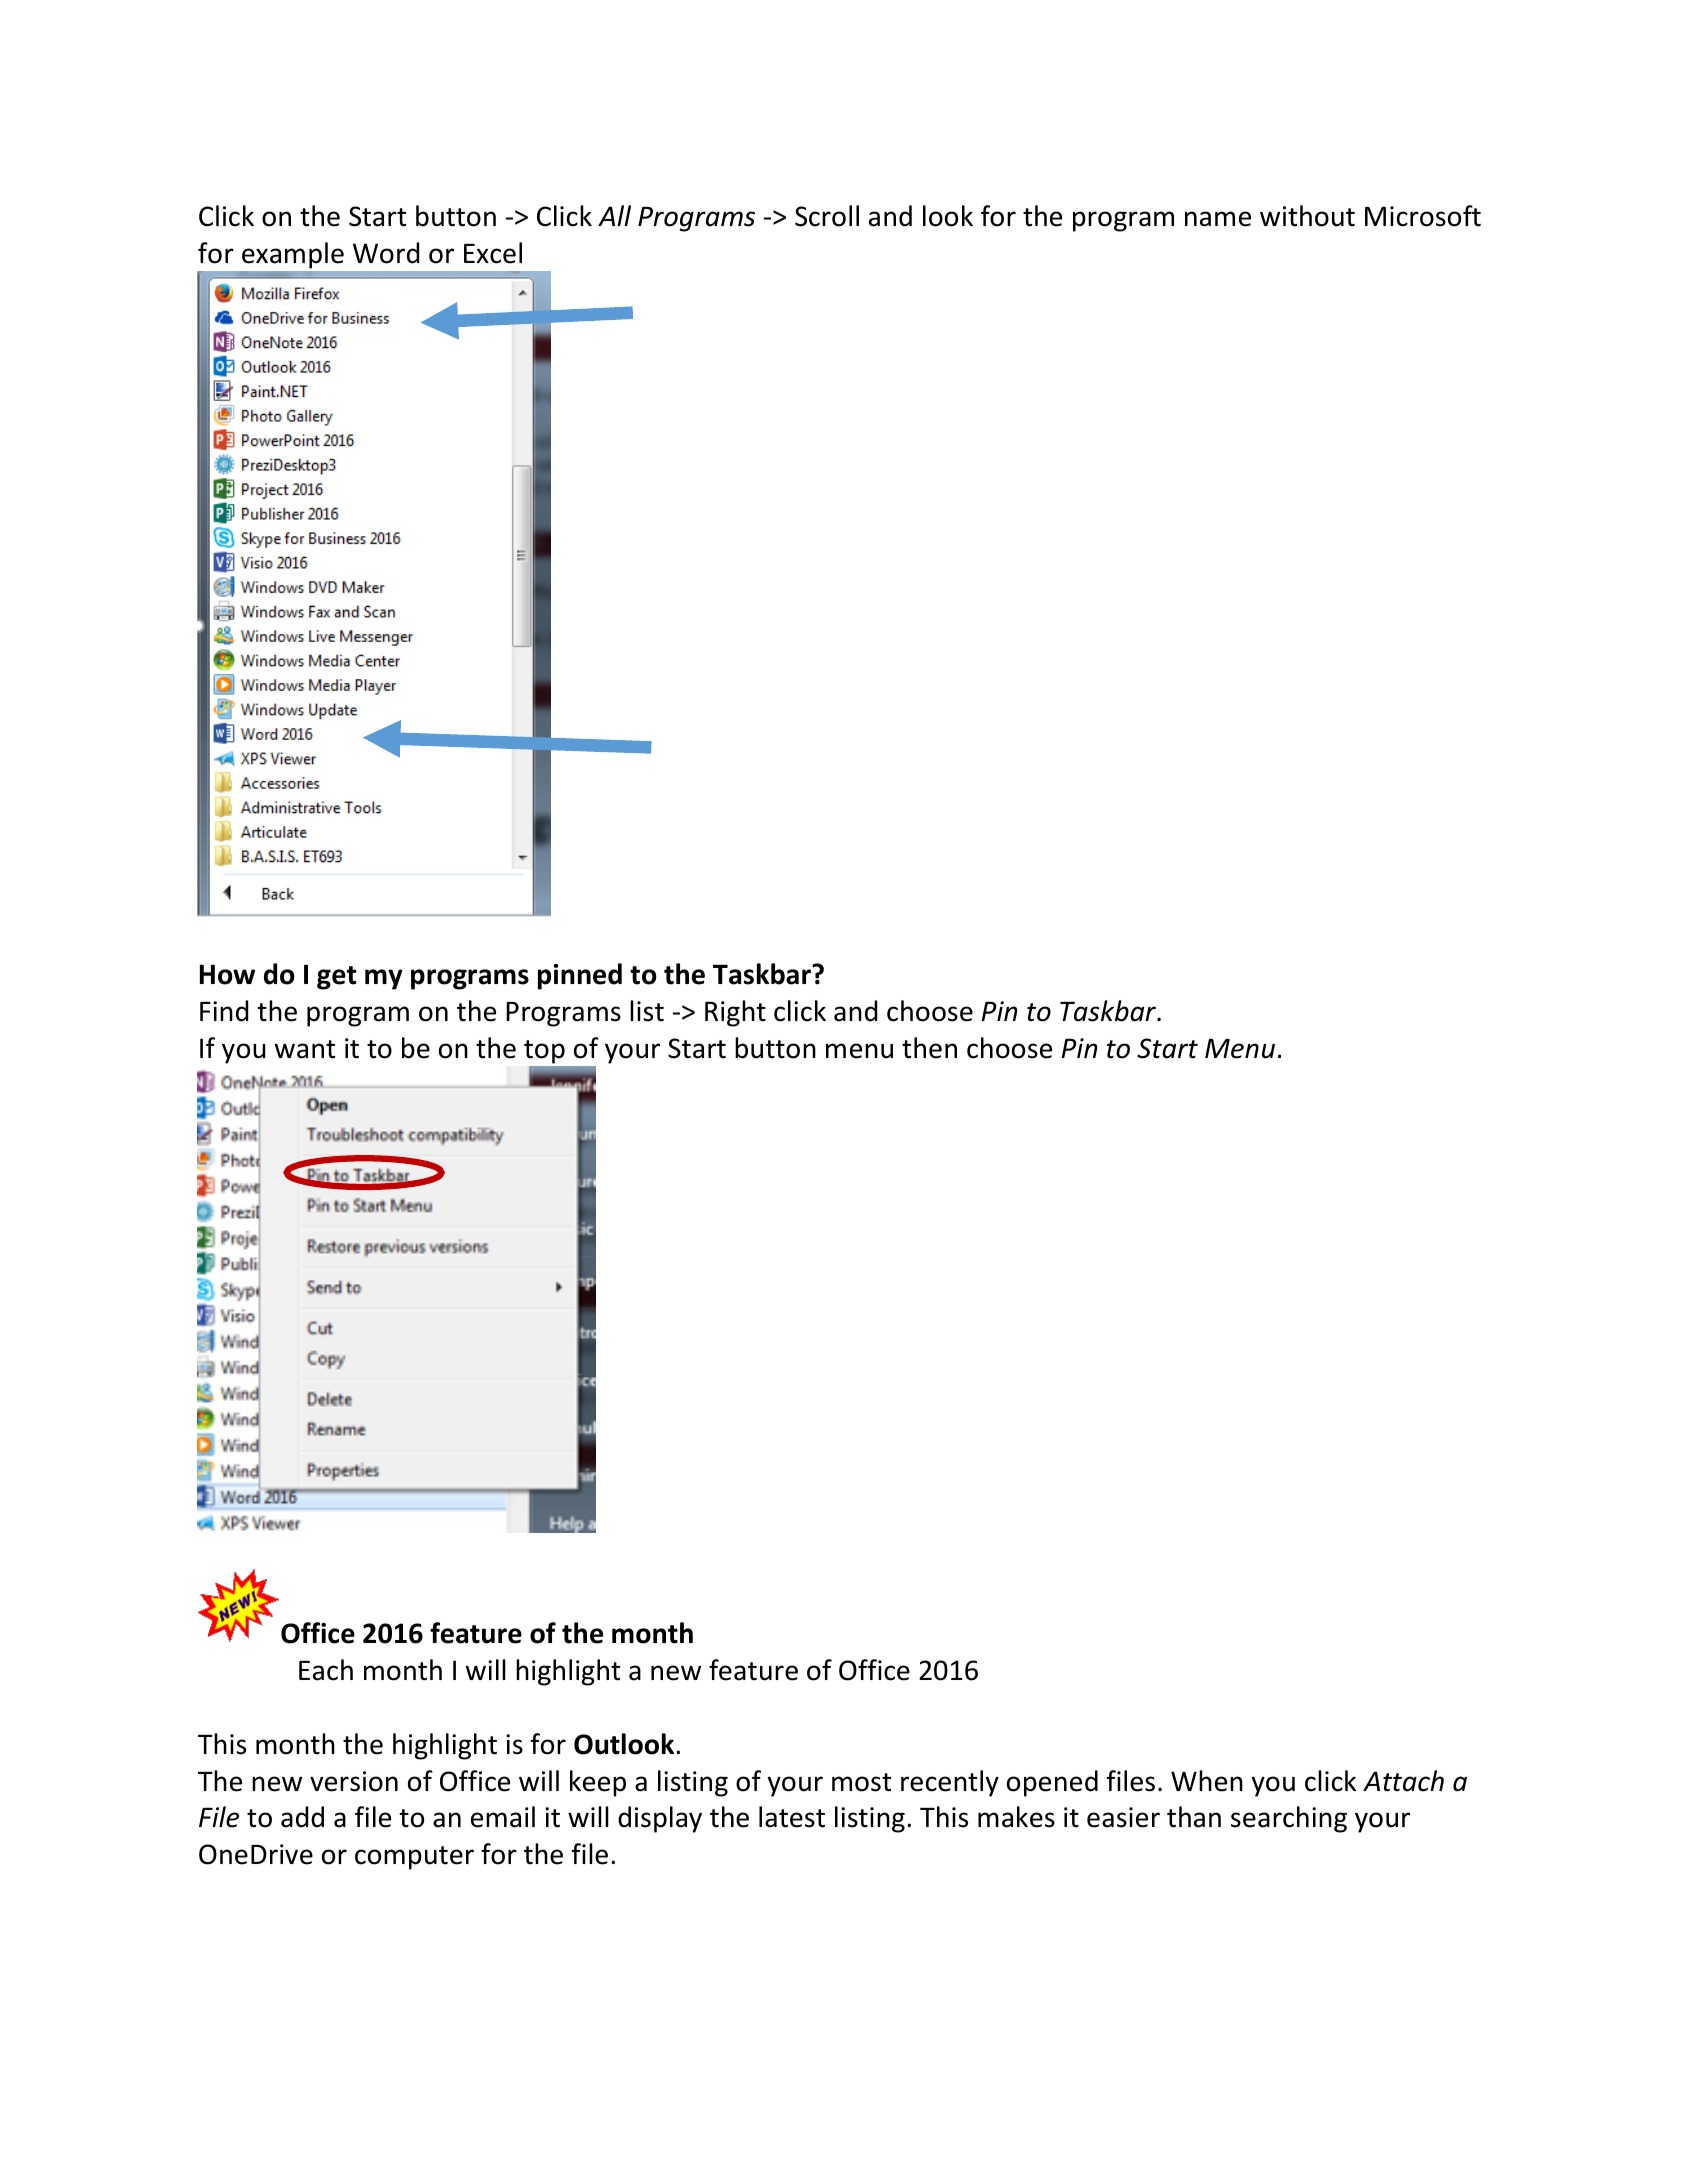 This image has width=1682, height=2177. I want to click on Right, so click(735, 1013).
